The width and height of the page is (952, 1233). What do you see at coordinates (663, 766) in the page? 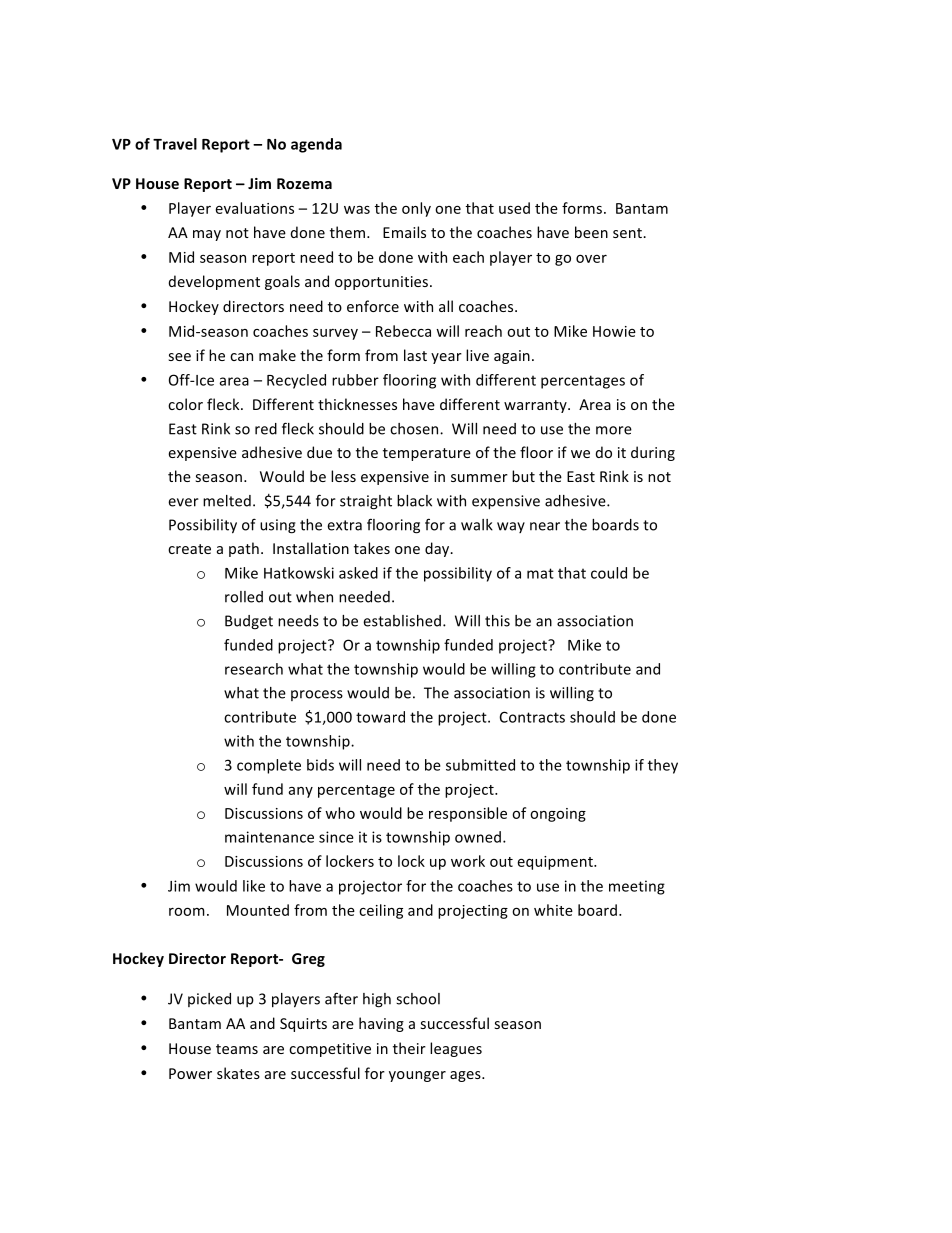
I see `they` at bounding box center [663, 766].
